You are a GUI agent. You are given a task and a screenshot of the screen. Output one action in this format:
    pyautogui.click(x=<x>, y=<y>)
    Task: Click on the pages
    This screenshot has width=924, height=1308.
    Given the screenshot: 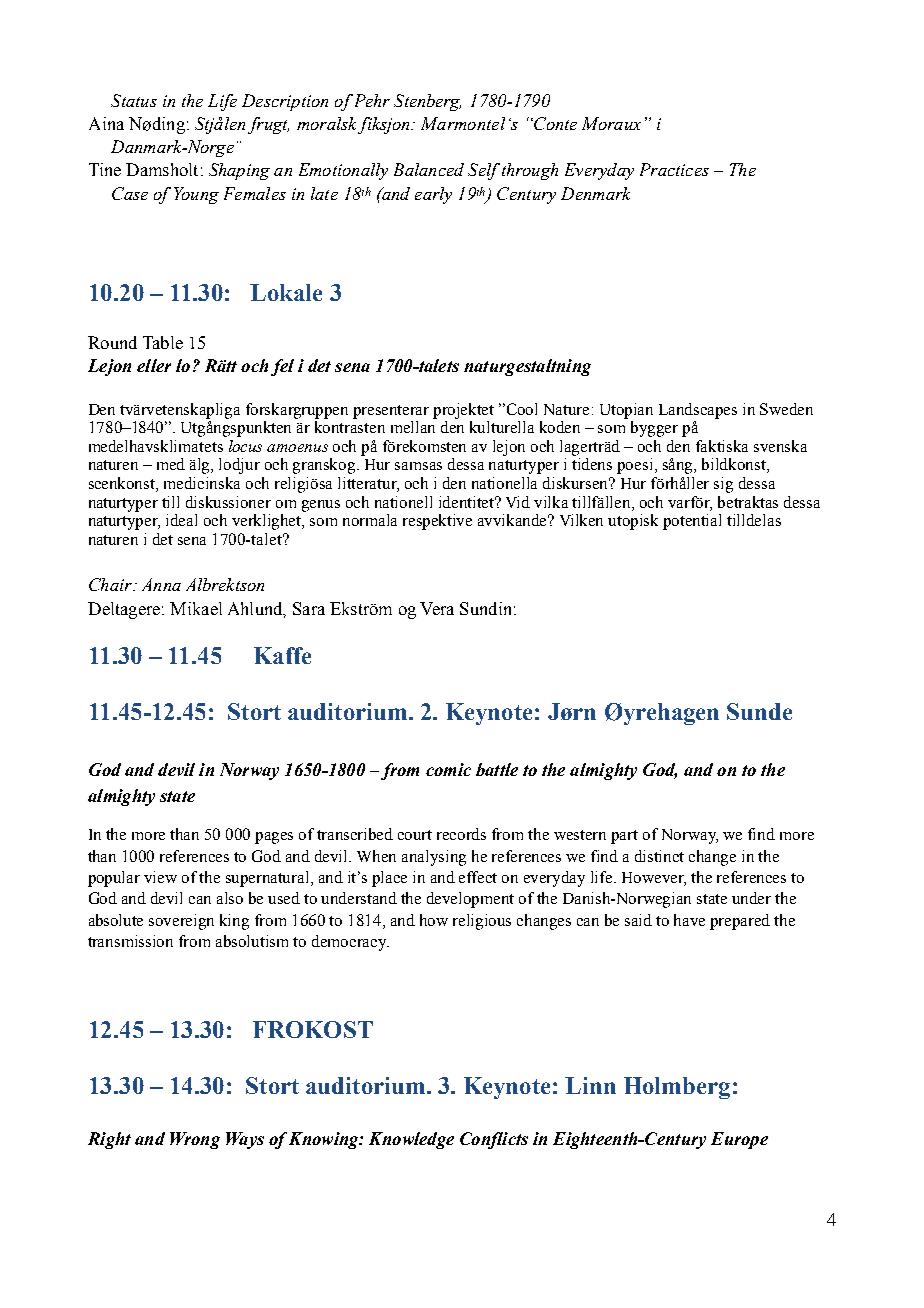 What is the action you would take?
    pyautogui.click(x=274, y=838)
